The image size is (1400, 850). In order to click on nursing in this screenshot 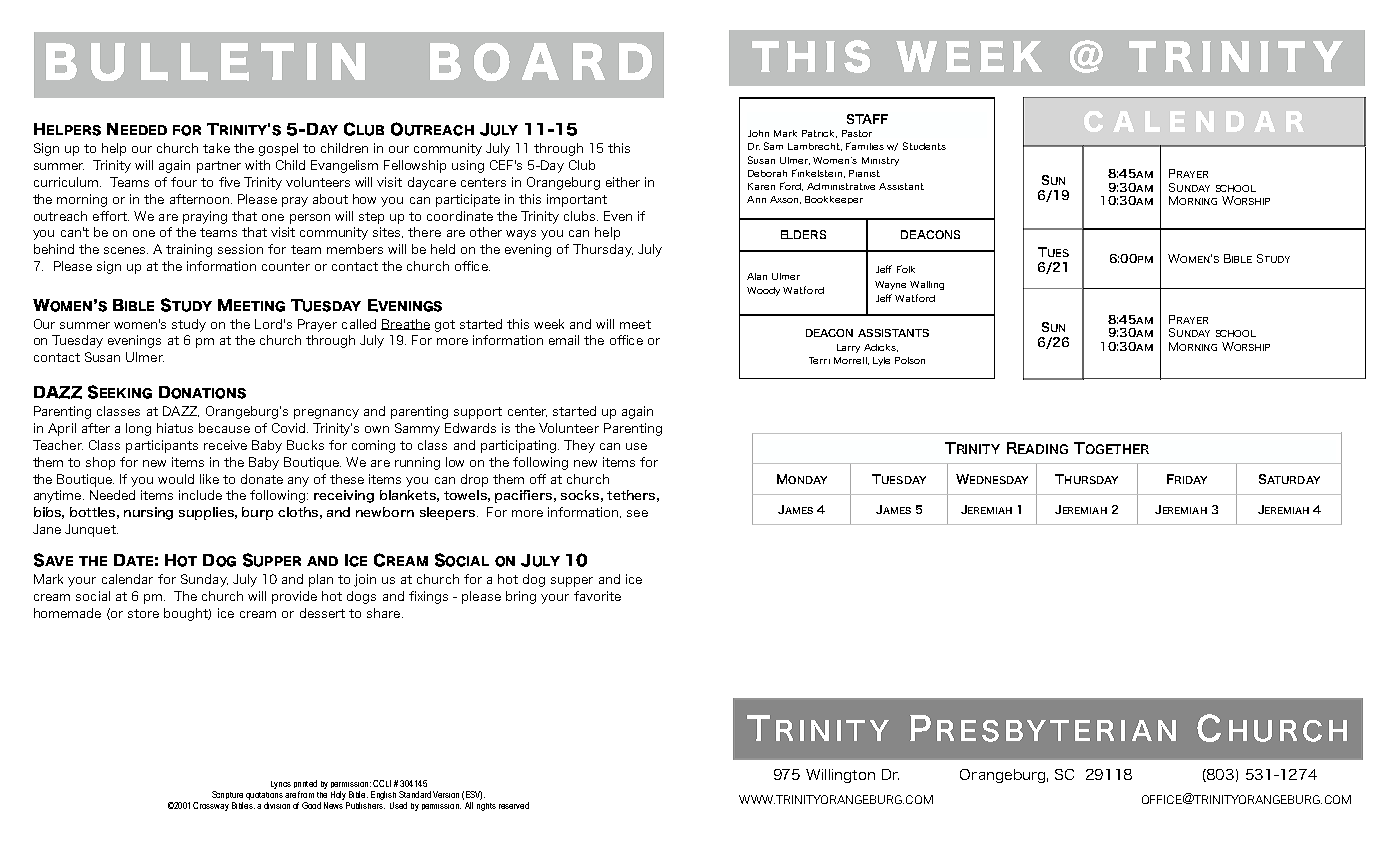, I will do `click(148, 513)`.
